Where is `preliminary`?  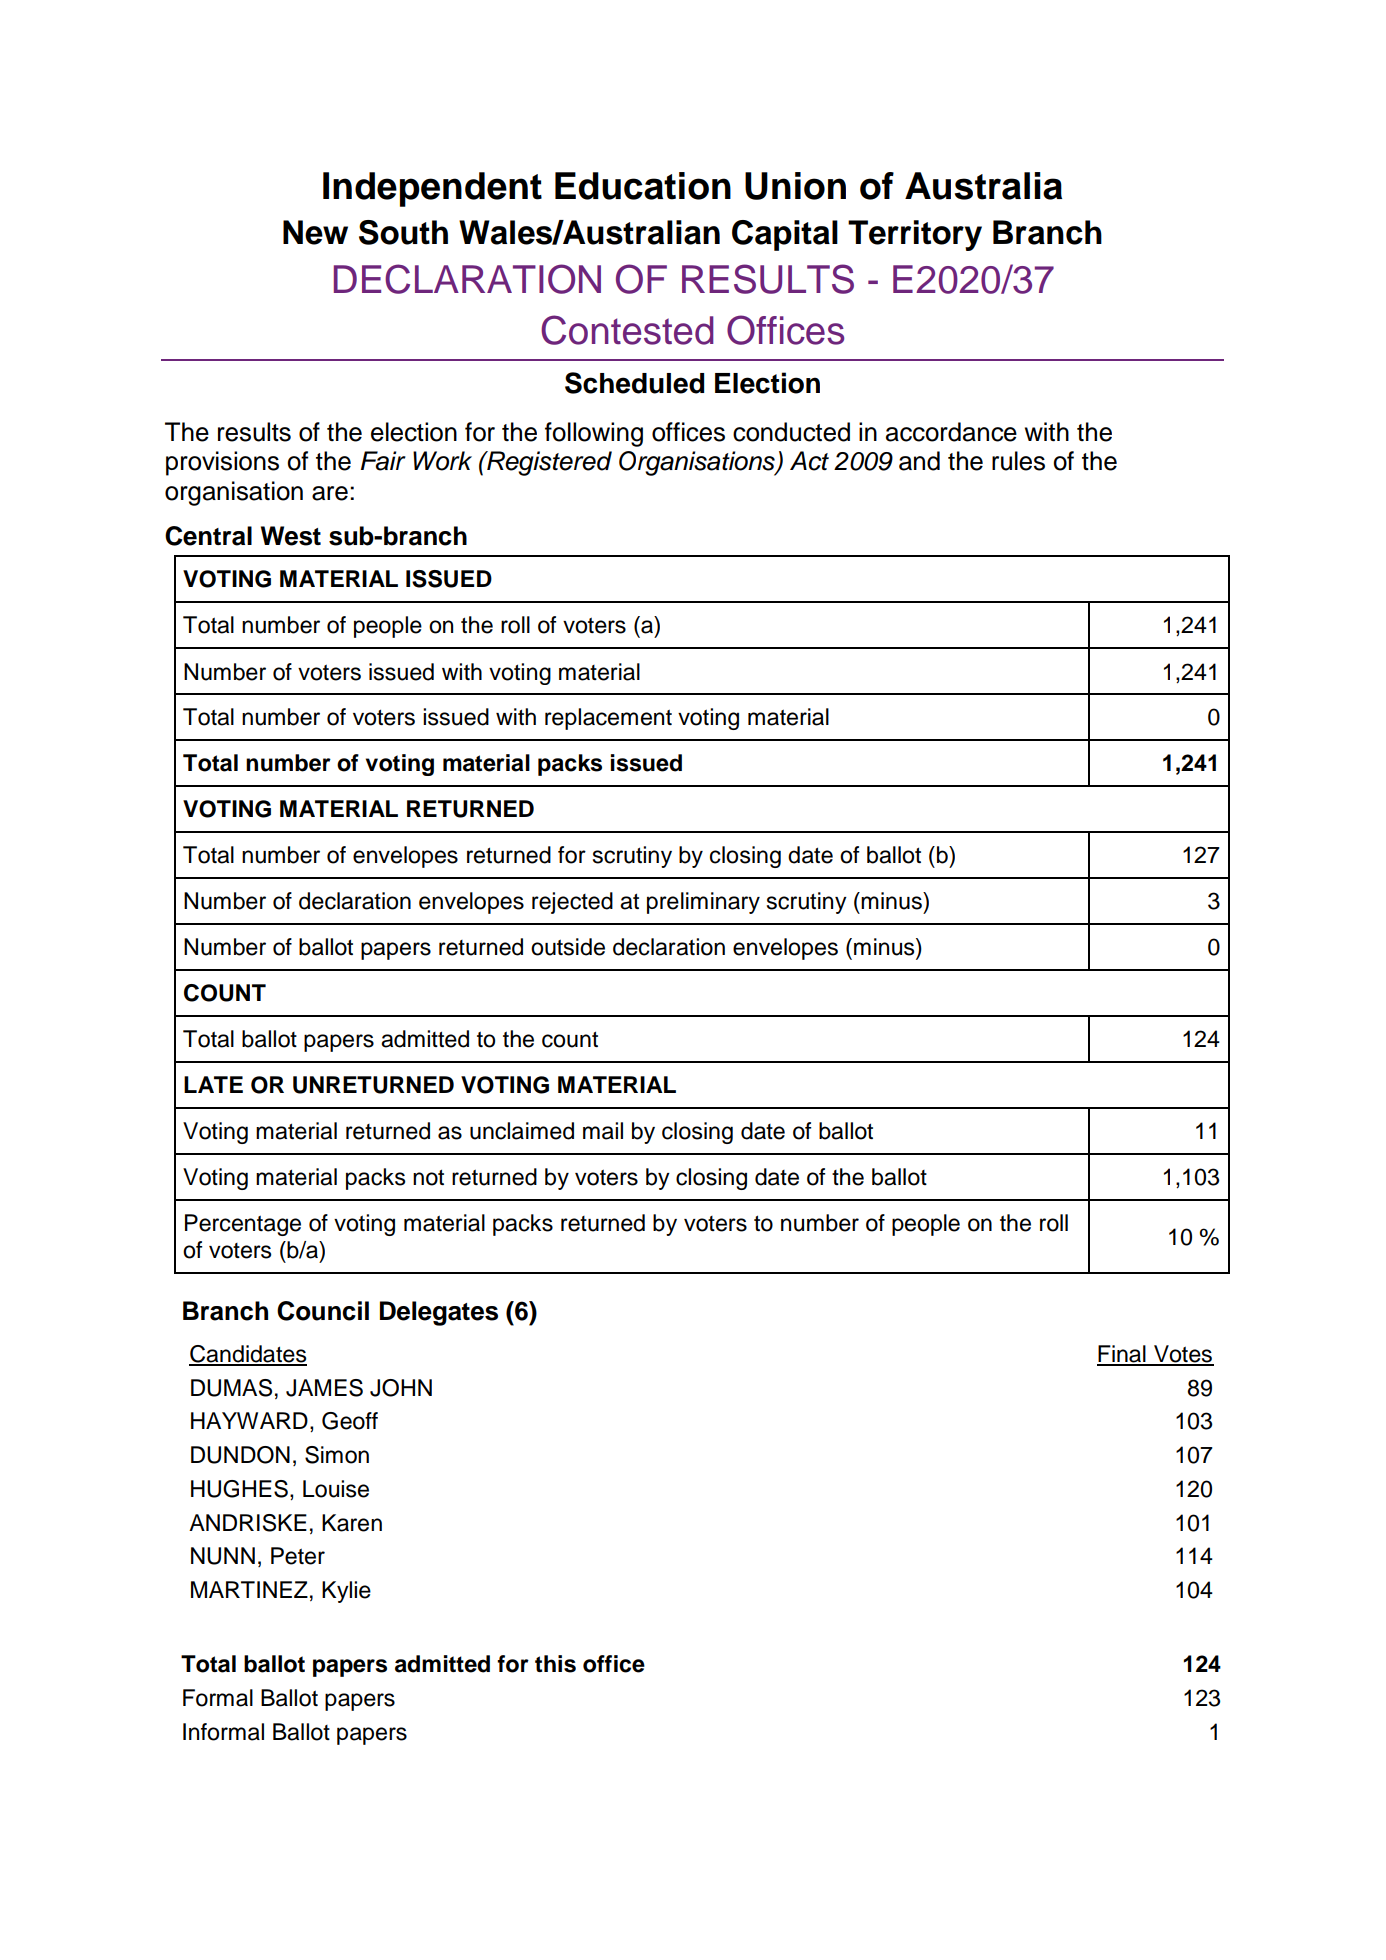 preliminary is located at coordinates (703, 903).
